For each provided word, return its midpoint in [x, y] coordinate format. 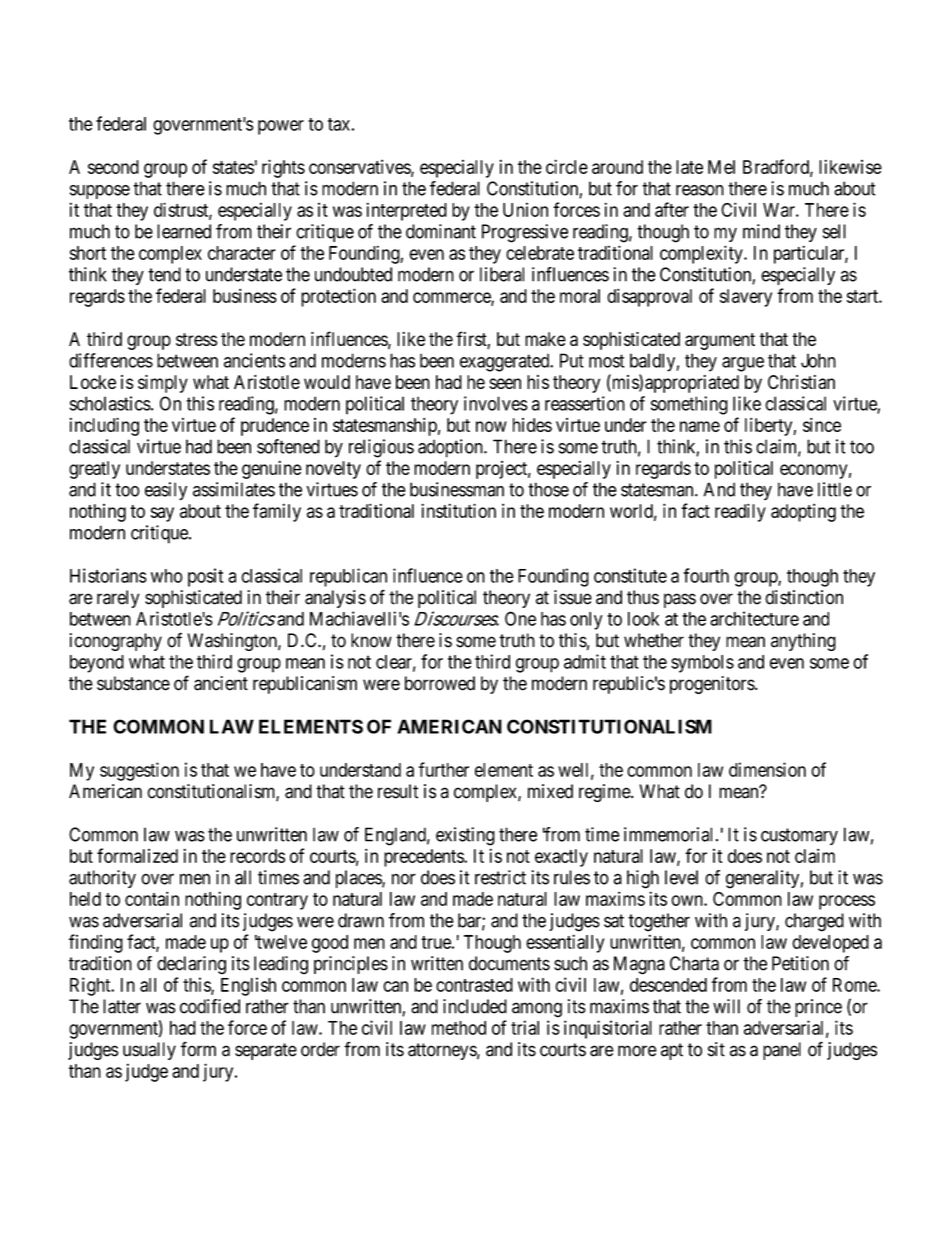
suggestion [139, 771]
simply [163, 384]
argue [743, 364]
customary [799, 836]
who [167, 576]
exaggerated [506, 362]
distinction [804, 597]
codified [210, 1006]
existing [465, 836]
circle [567, 166]
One [520, 618]
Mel [721, 167]
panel [782, 1051]
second [113, 167]
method [459, 1028]
